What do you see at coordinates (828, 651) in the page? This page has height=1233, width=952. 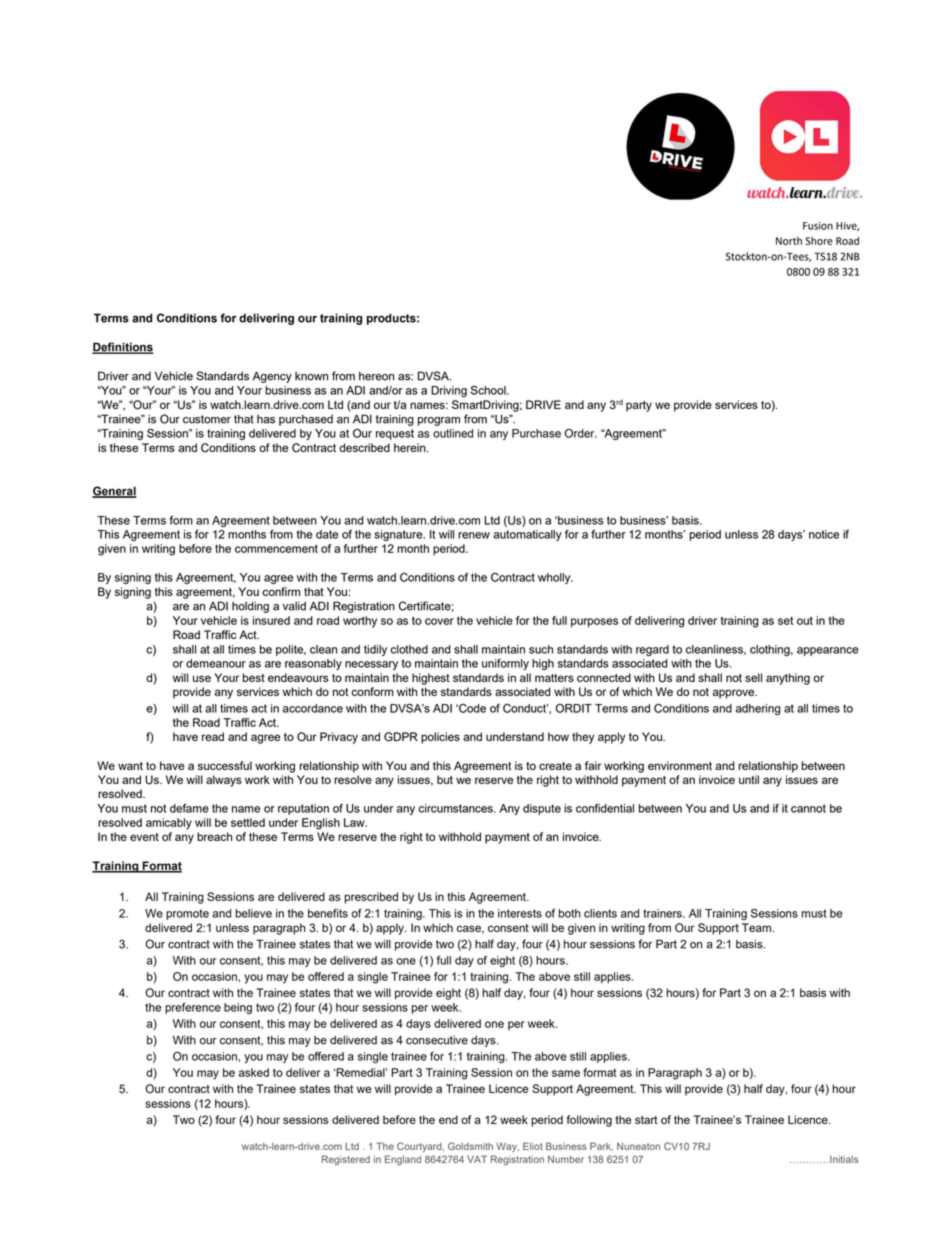 I see `appearance` at bounding box center [828, 651].
